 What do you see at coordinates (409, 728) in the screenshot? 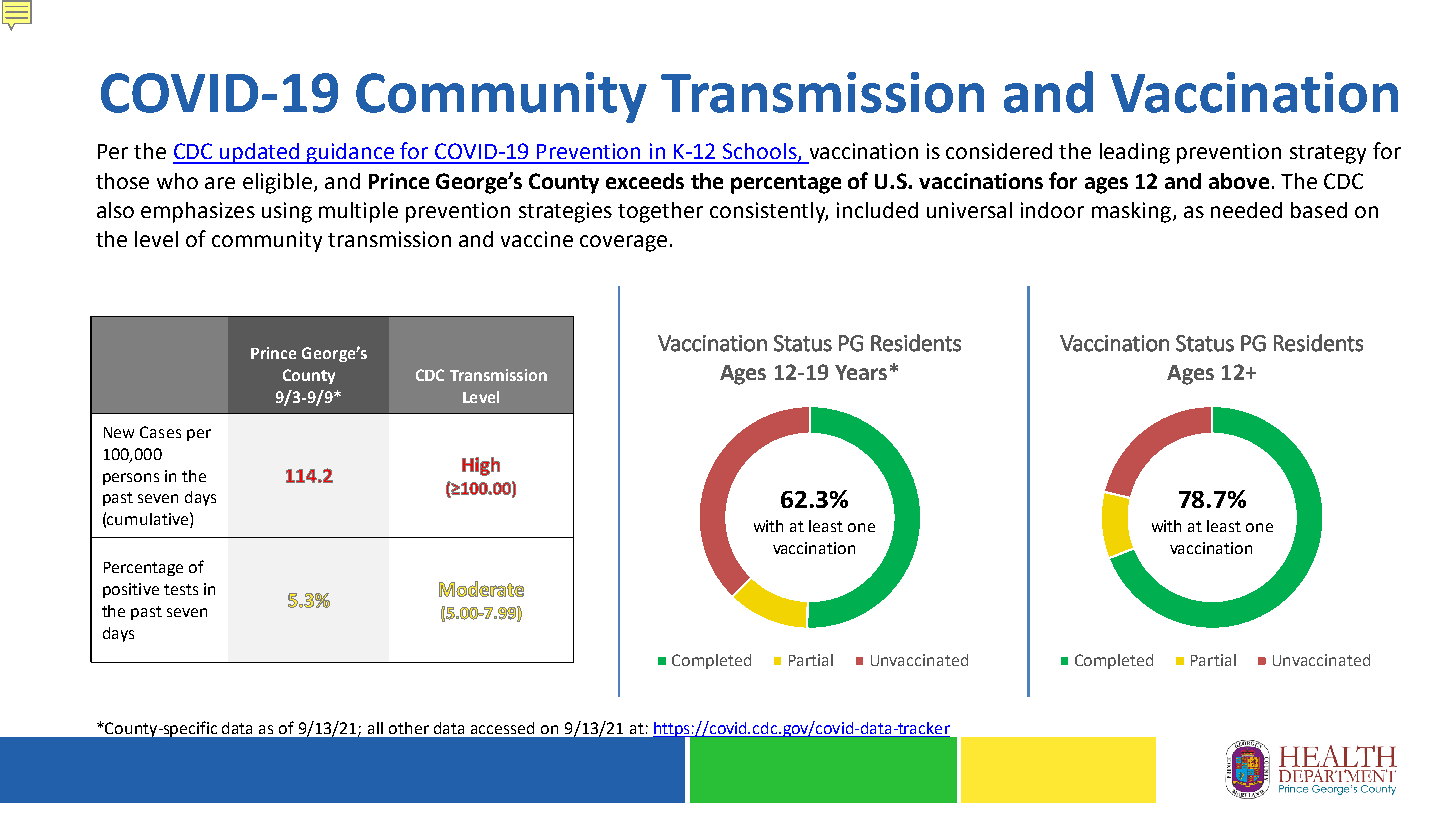
I see `other` at bounding box center [409, 728].
